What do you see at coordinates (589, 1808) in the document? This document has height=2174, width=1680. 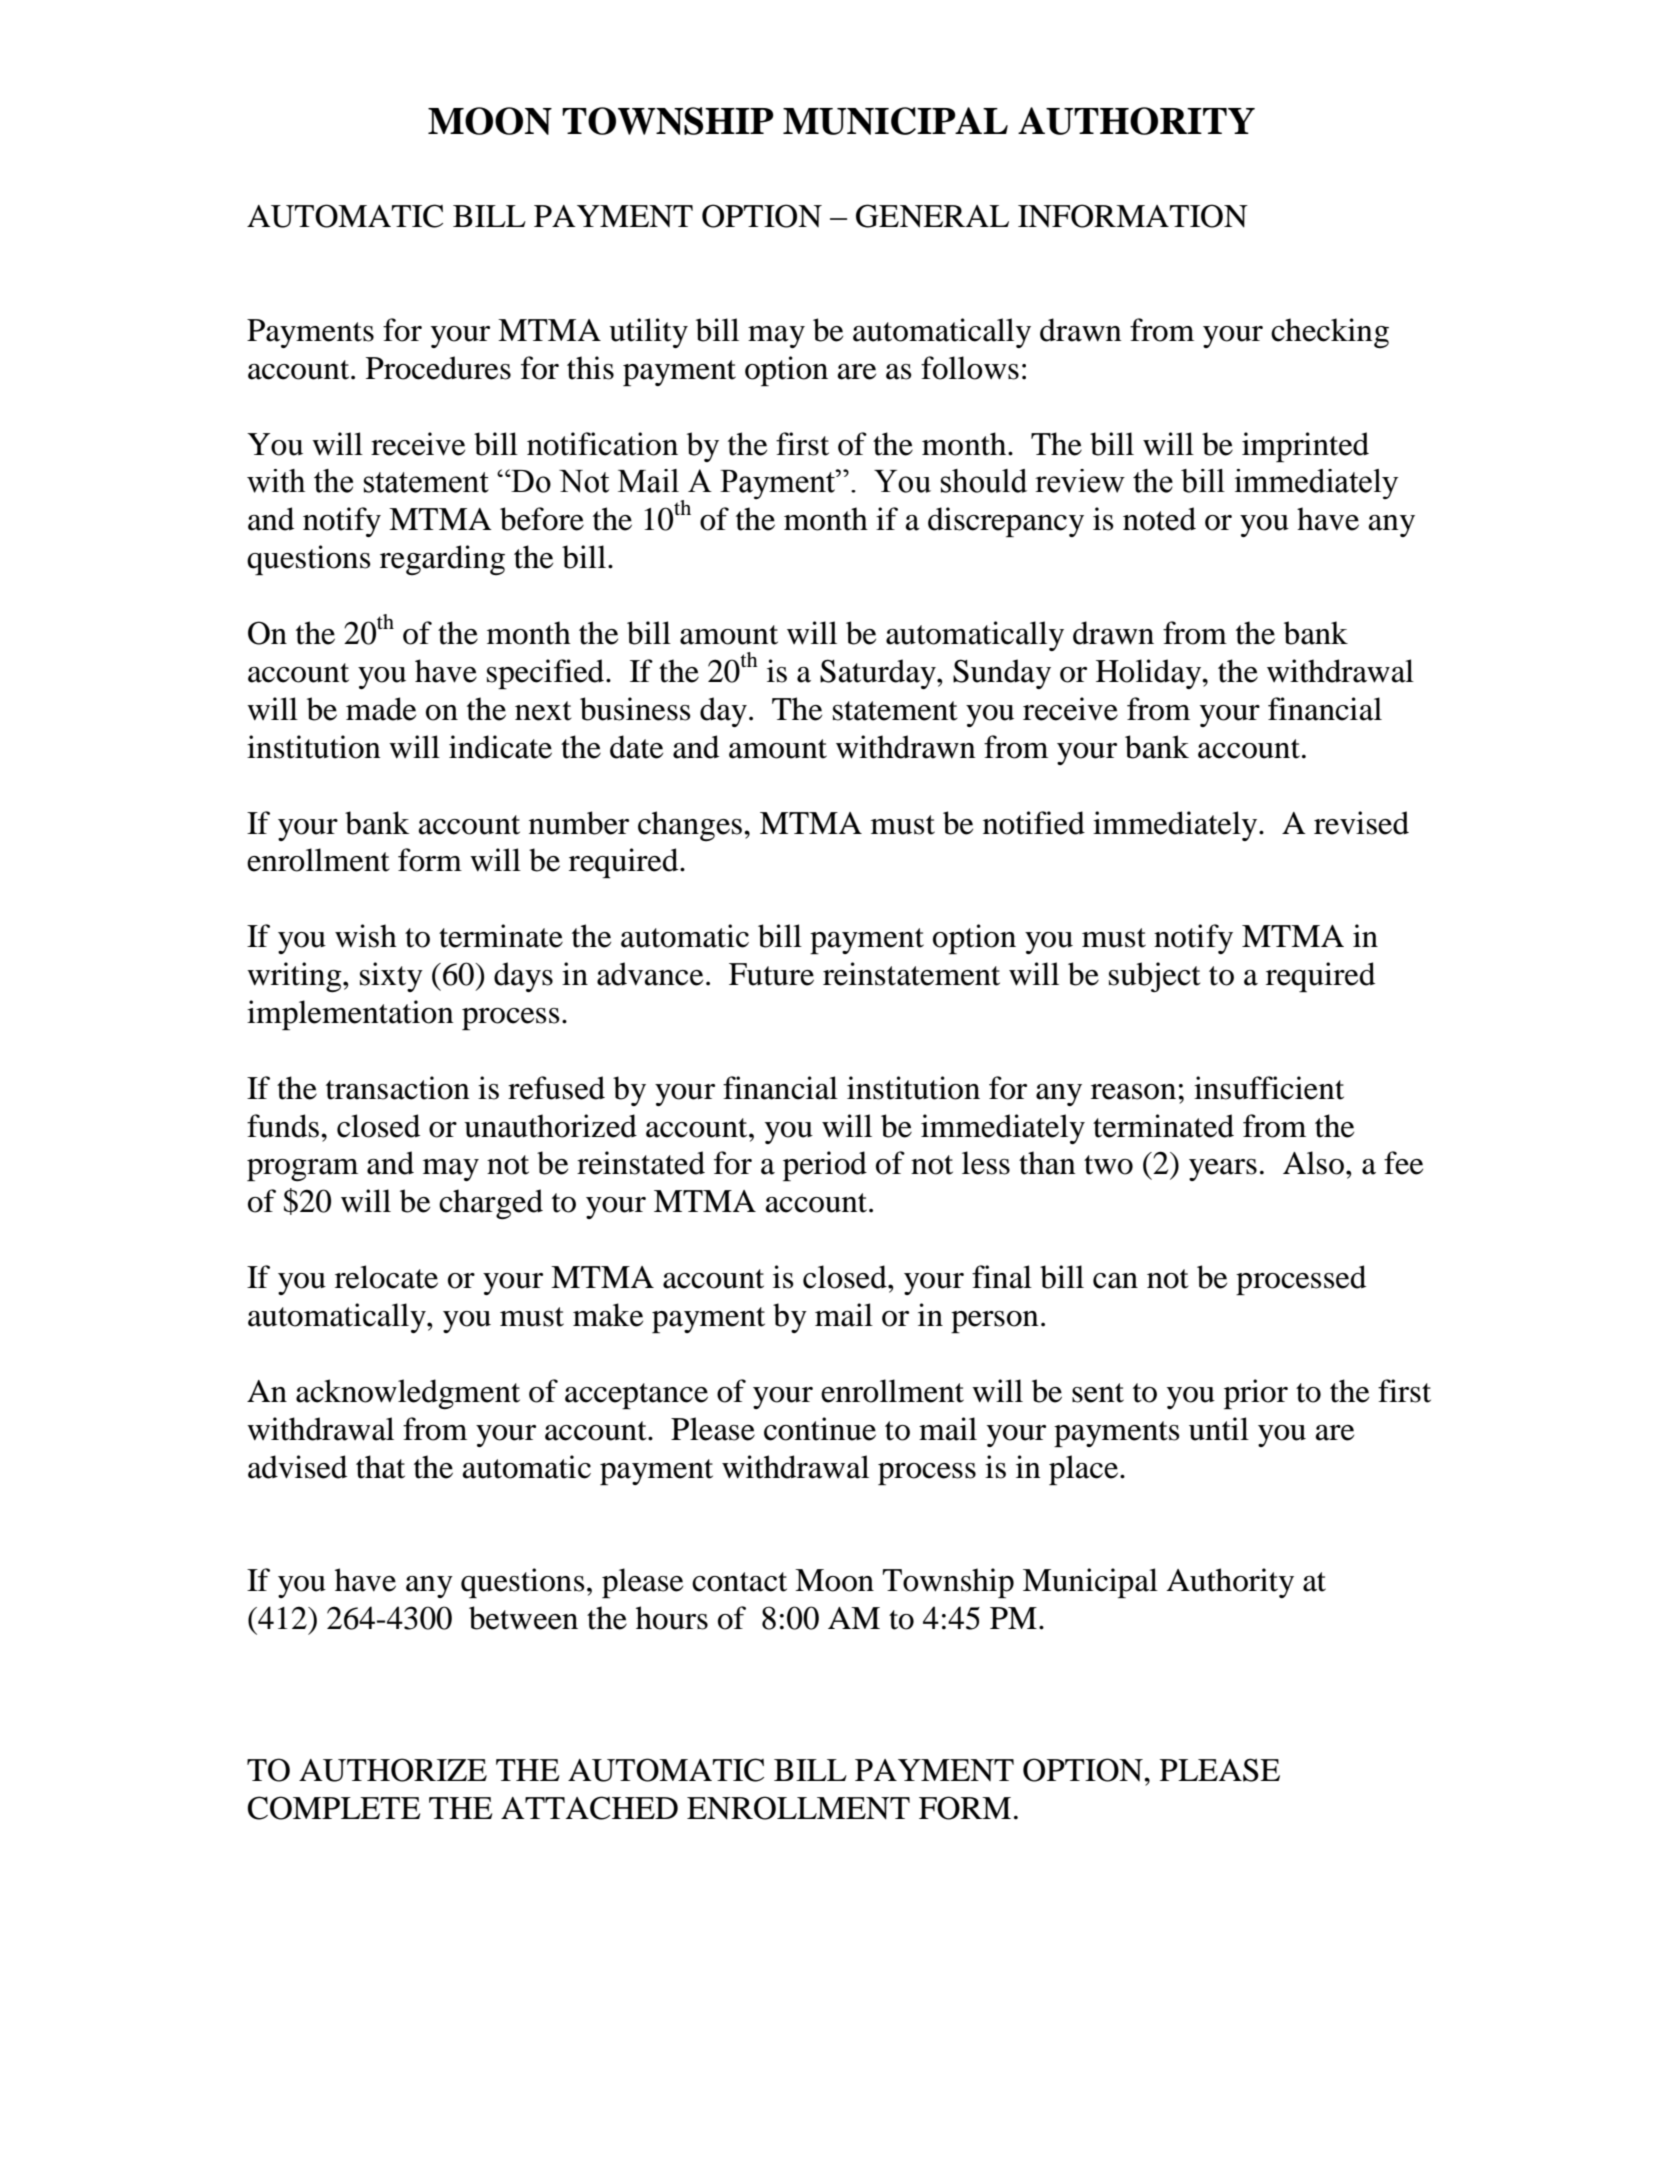 I see `ATTACHED` at bounding box center [589, 1808].
